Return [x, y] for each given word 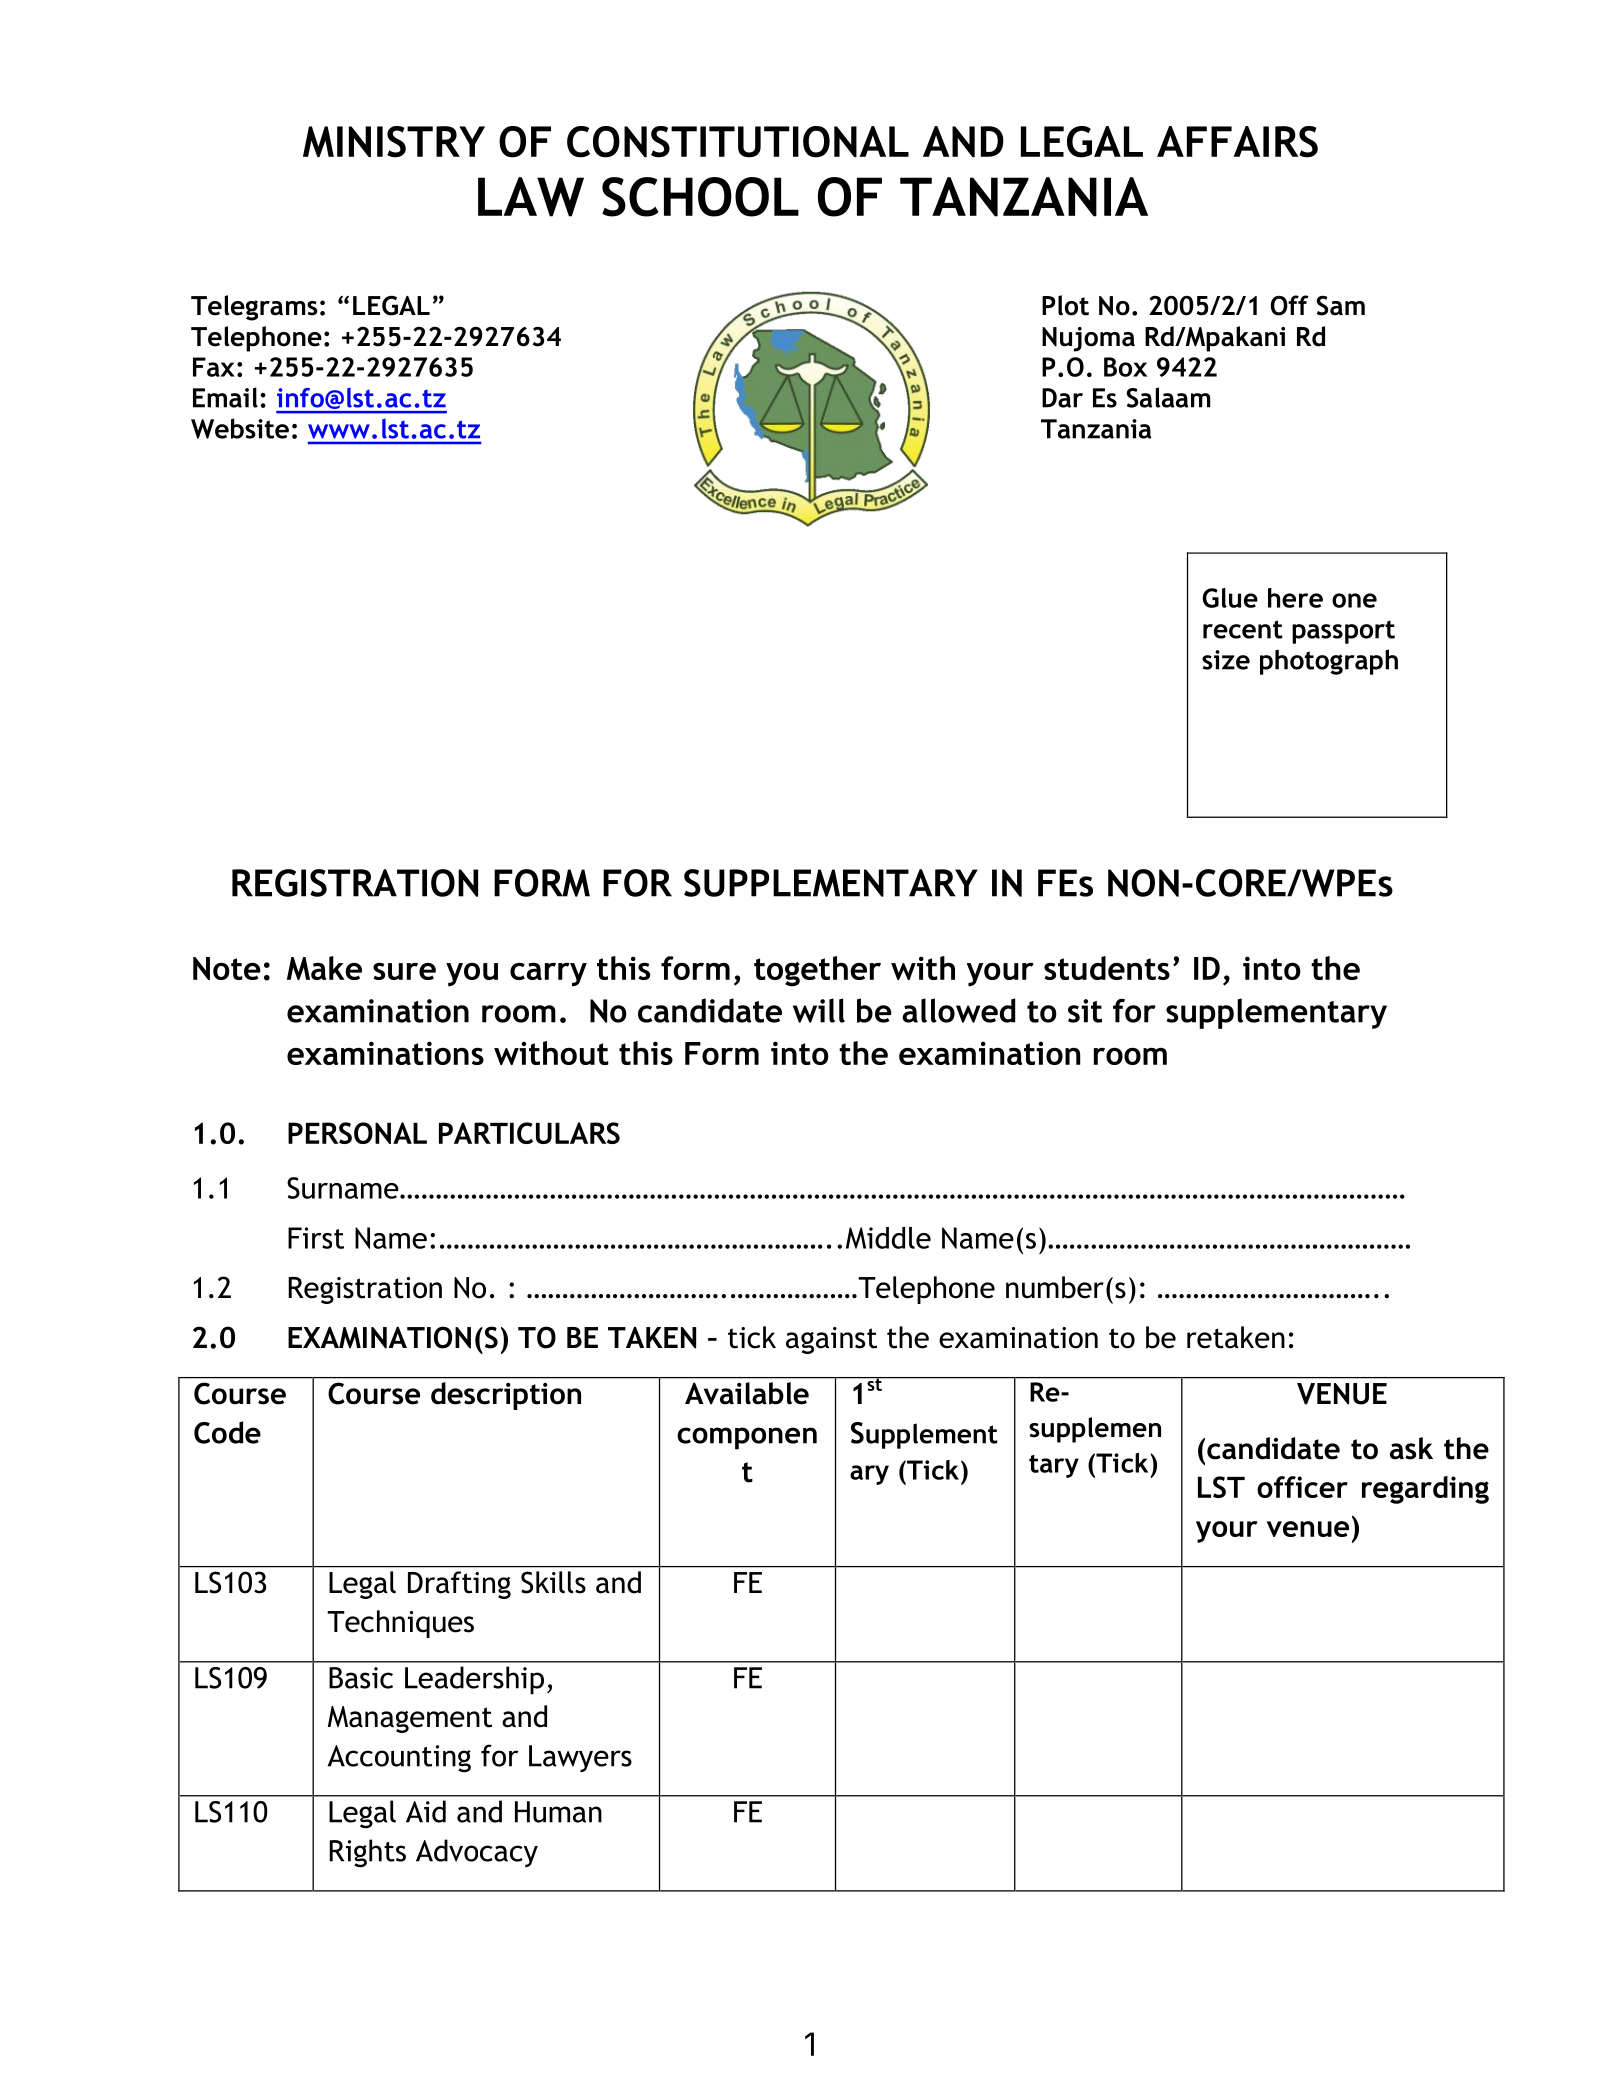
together [817, 971]
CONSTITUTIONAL [738, 142]
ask [1411, 1448]
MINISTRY [394, 142]
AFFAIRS [1237, 142]
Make [324, 968]
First [316, 1238]
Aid [426, 1811]
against [831, 1340]
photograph [1329, 662]
